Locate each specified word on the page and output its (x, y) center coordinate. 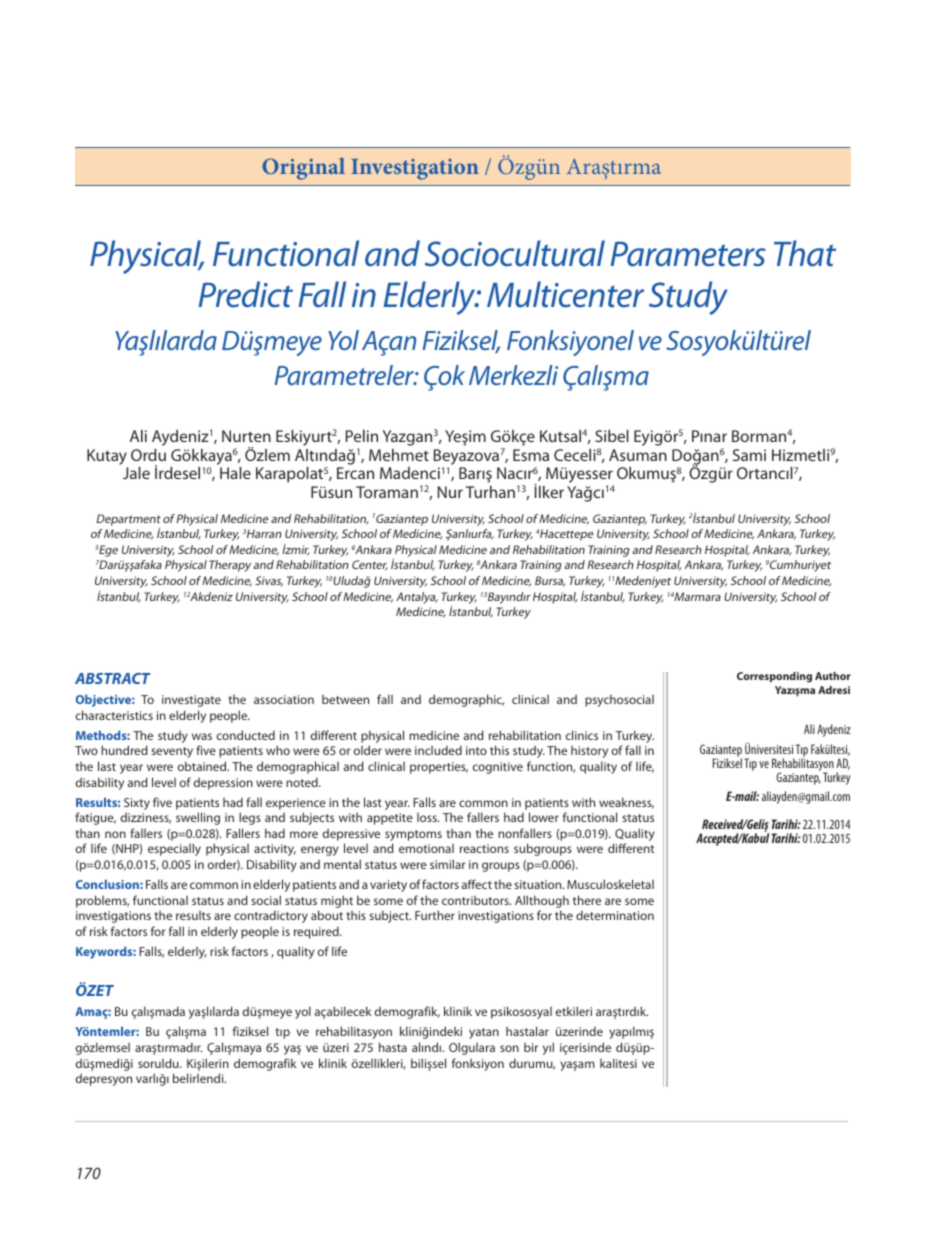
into (476, 750)
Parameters (688, 254)
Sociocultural (515, 253)
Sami (749, 455)
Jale (136, 473)
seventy (172, 752)
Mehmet (399, 455)
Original (303, 169)
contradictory (271, 916)
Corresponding (774, 677)
